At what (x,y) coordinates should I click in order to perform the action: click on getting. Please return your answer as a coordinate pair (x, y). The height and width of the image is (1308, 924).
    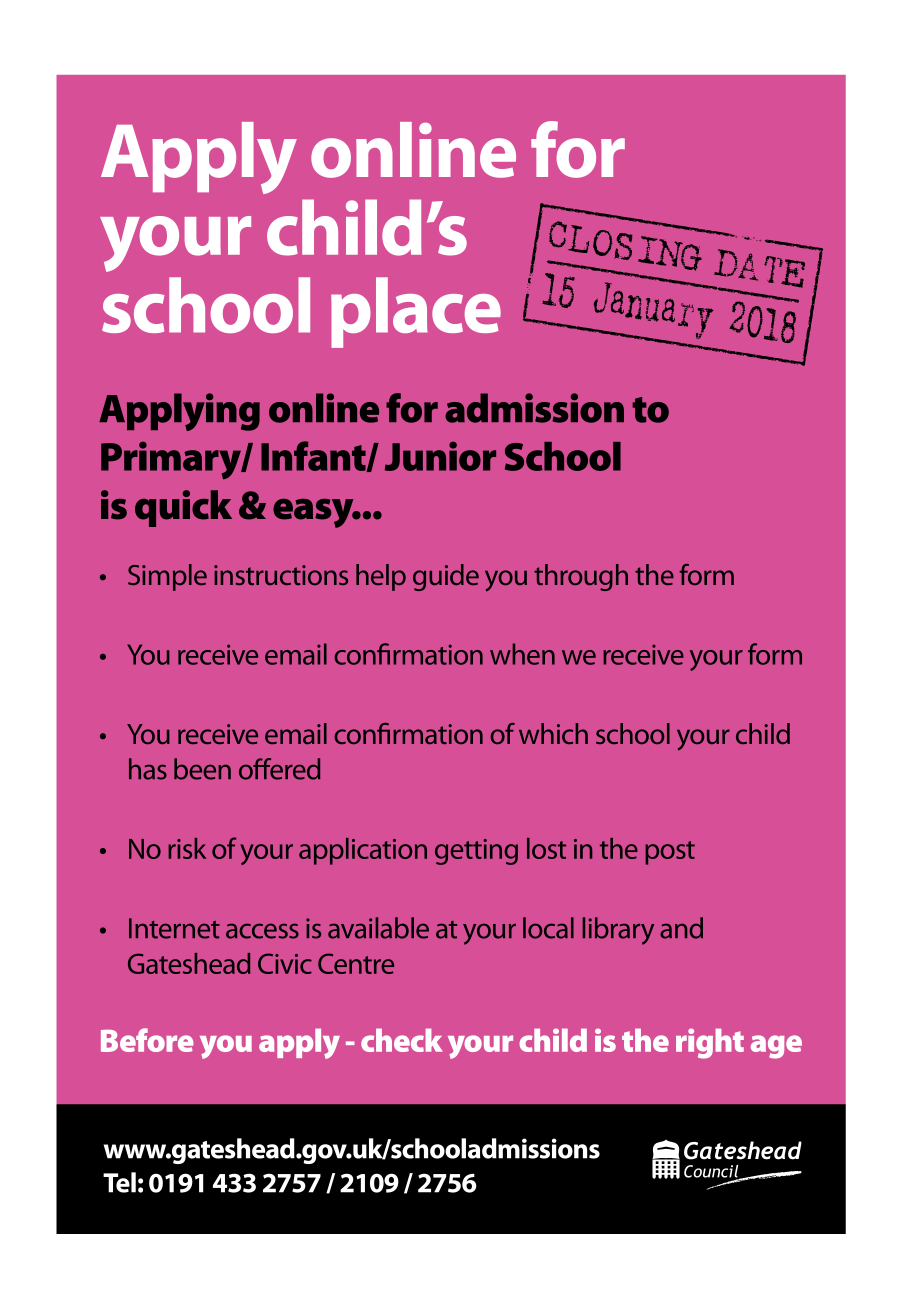
    Looking at the image, I should click on (476, 852).
